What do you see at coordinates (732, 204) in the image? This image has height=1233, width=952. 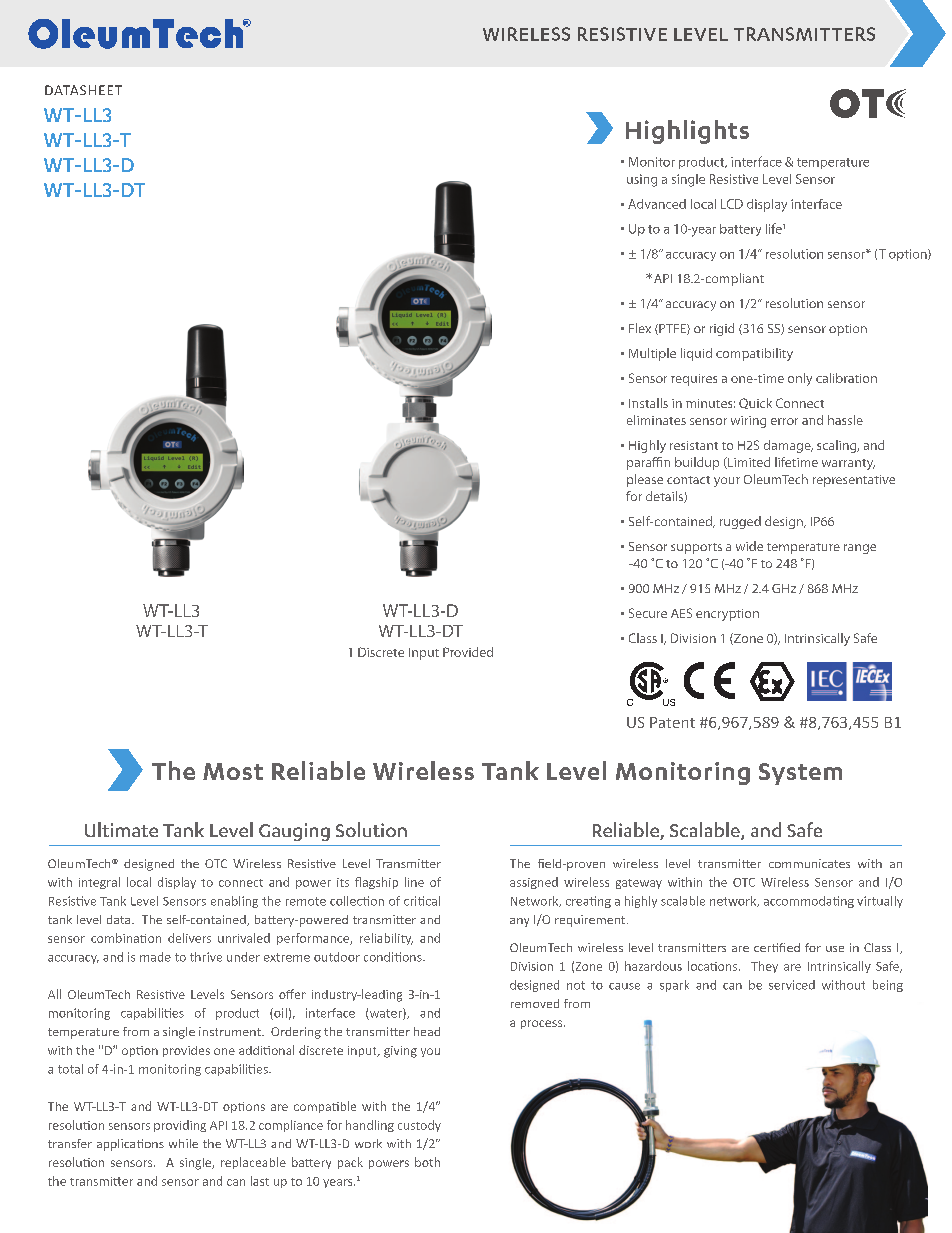 I see `LCD` at bounding box center [732, 204].
